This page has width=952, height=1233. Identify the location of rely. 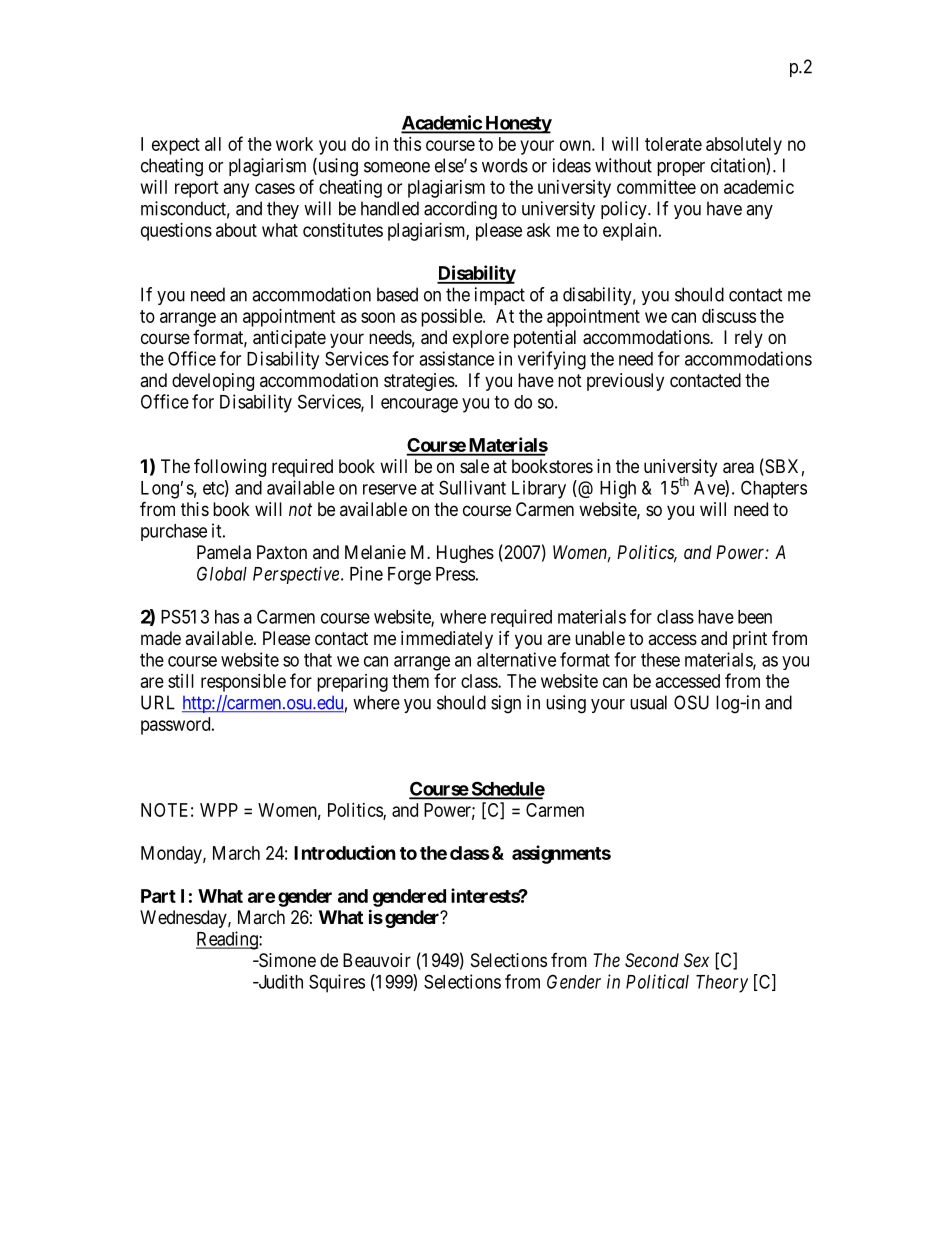
(749, 339).
